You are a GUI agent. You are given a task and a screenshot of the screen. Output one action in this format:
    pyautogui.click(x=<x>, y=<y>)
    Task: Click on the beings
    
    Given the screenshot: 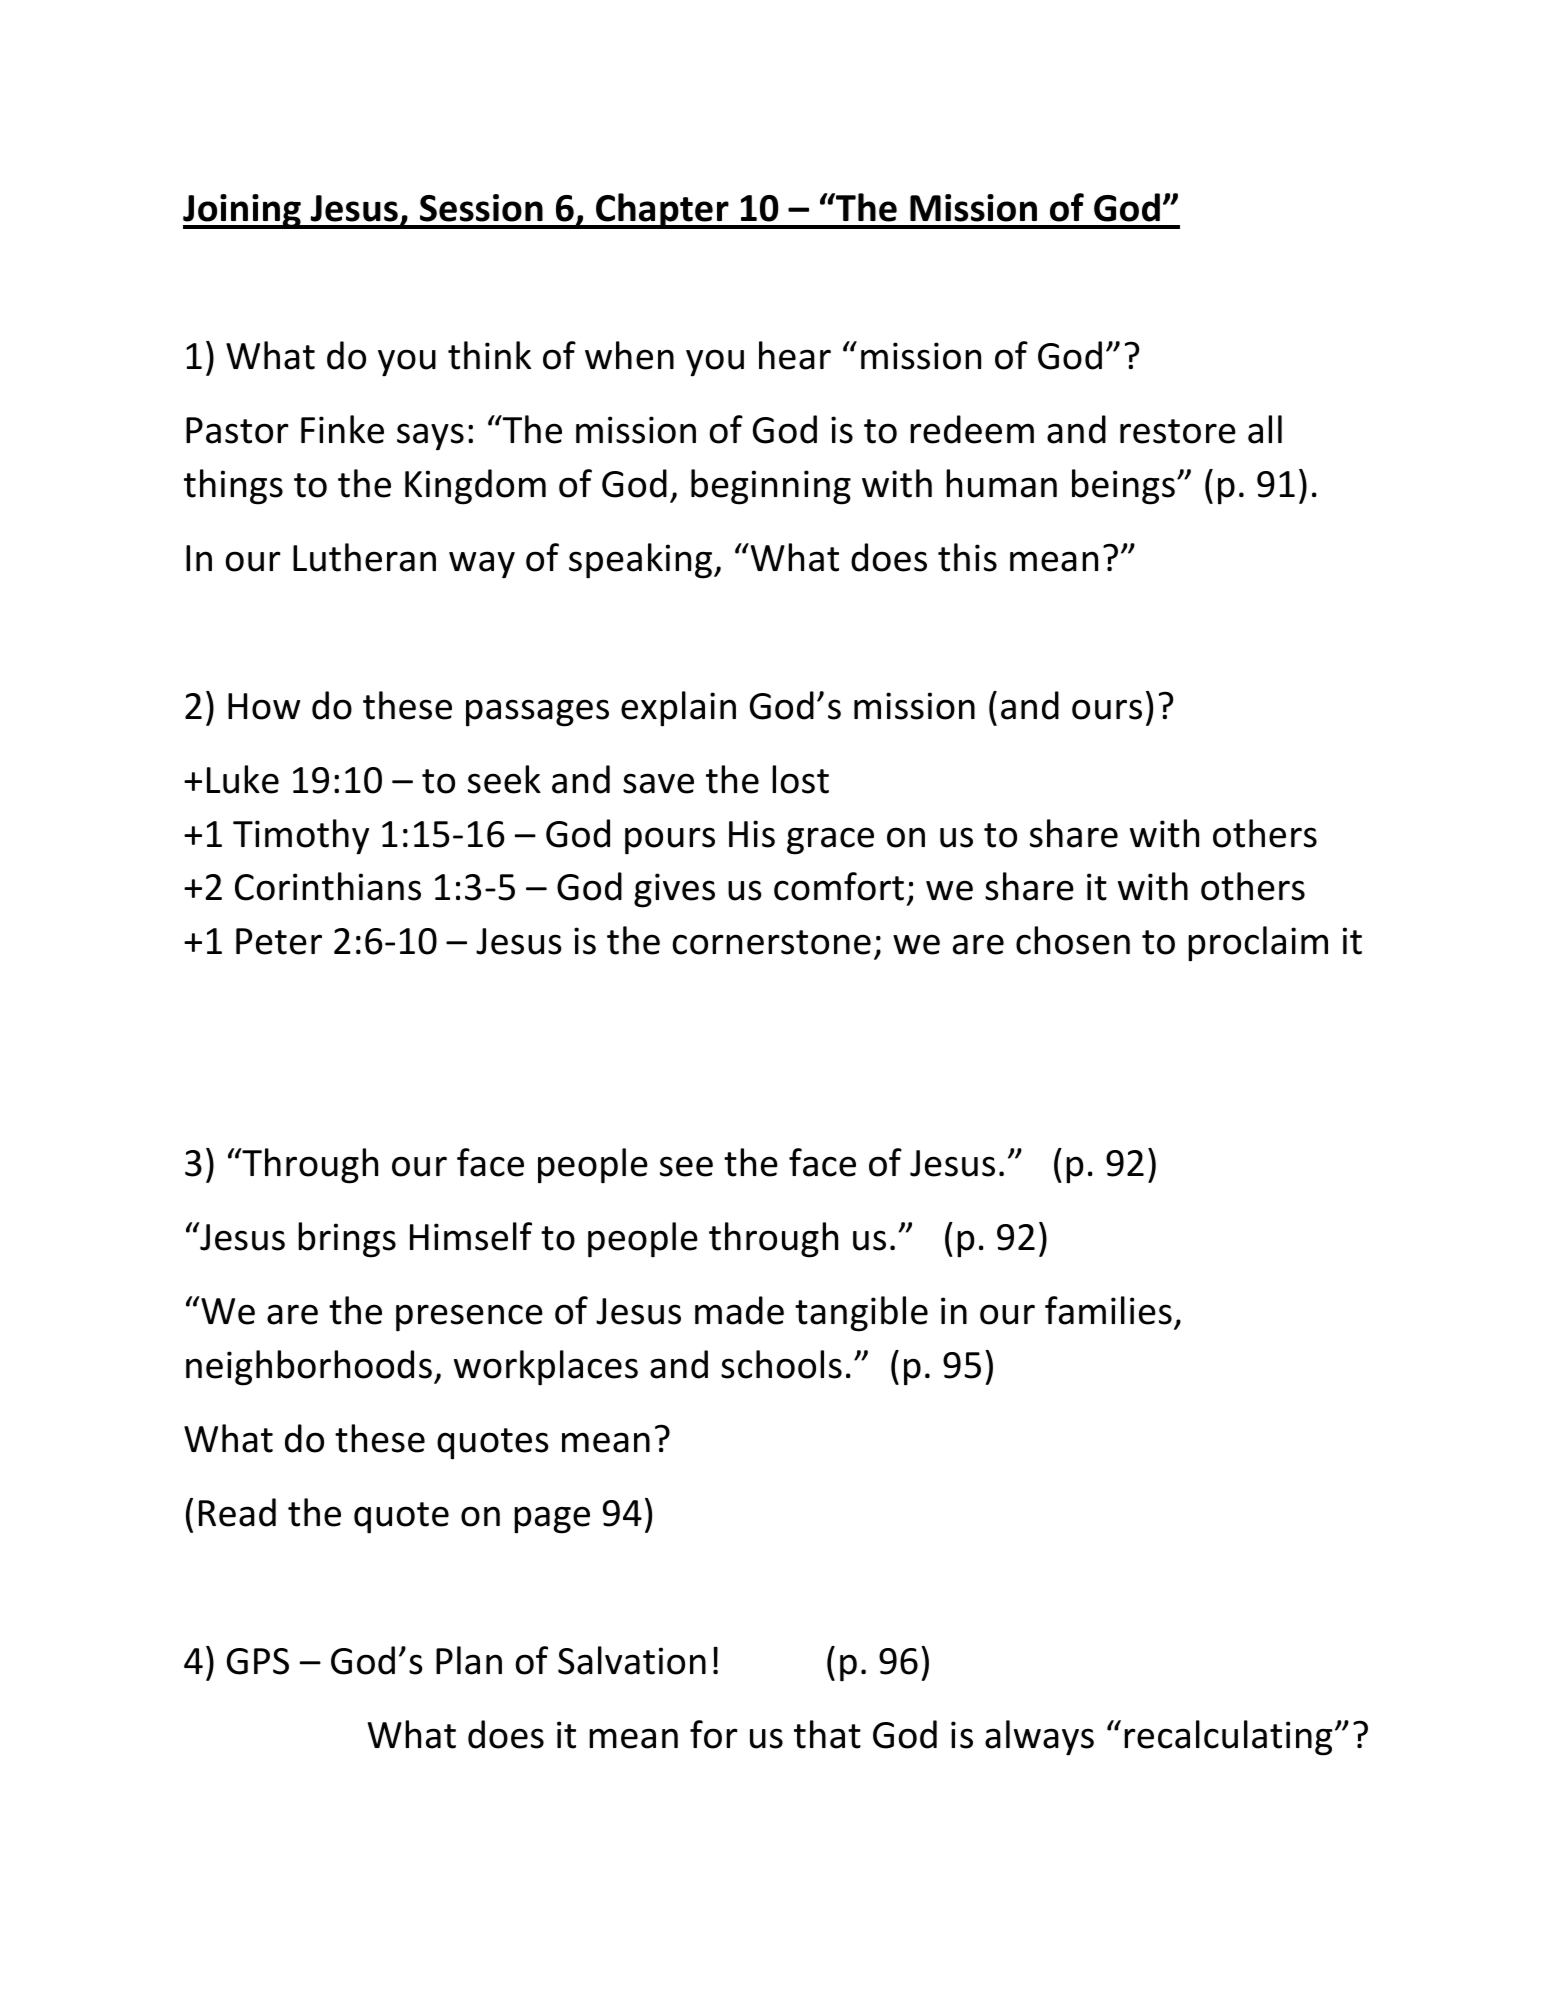 What is the action you would take?
    pyautogui.click(x=1123, y=487)
